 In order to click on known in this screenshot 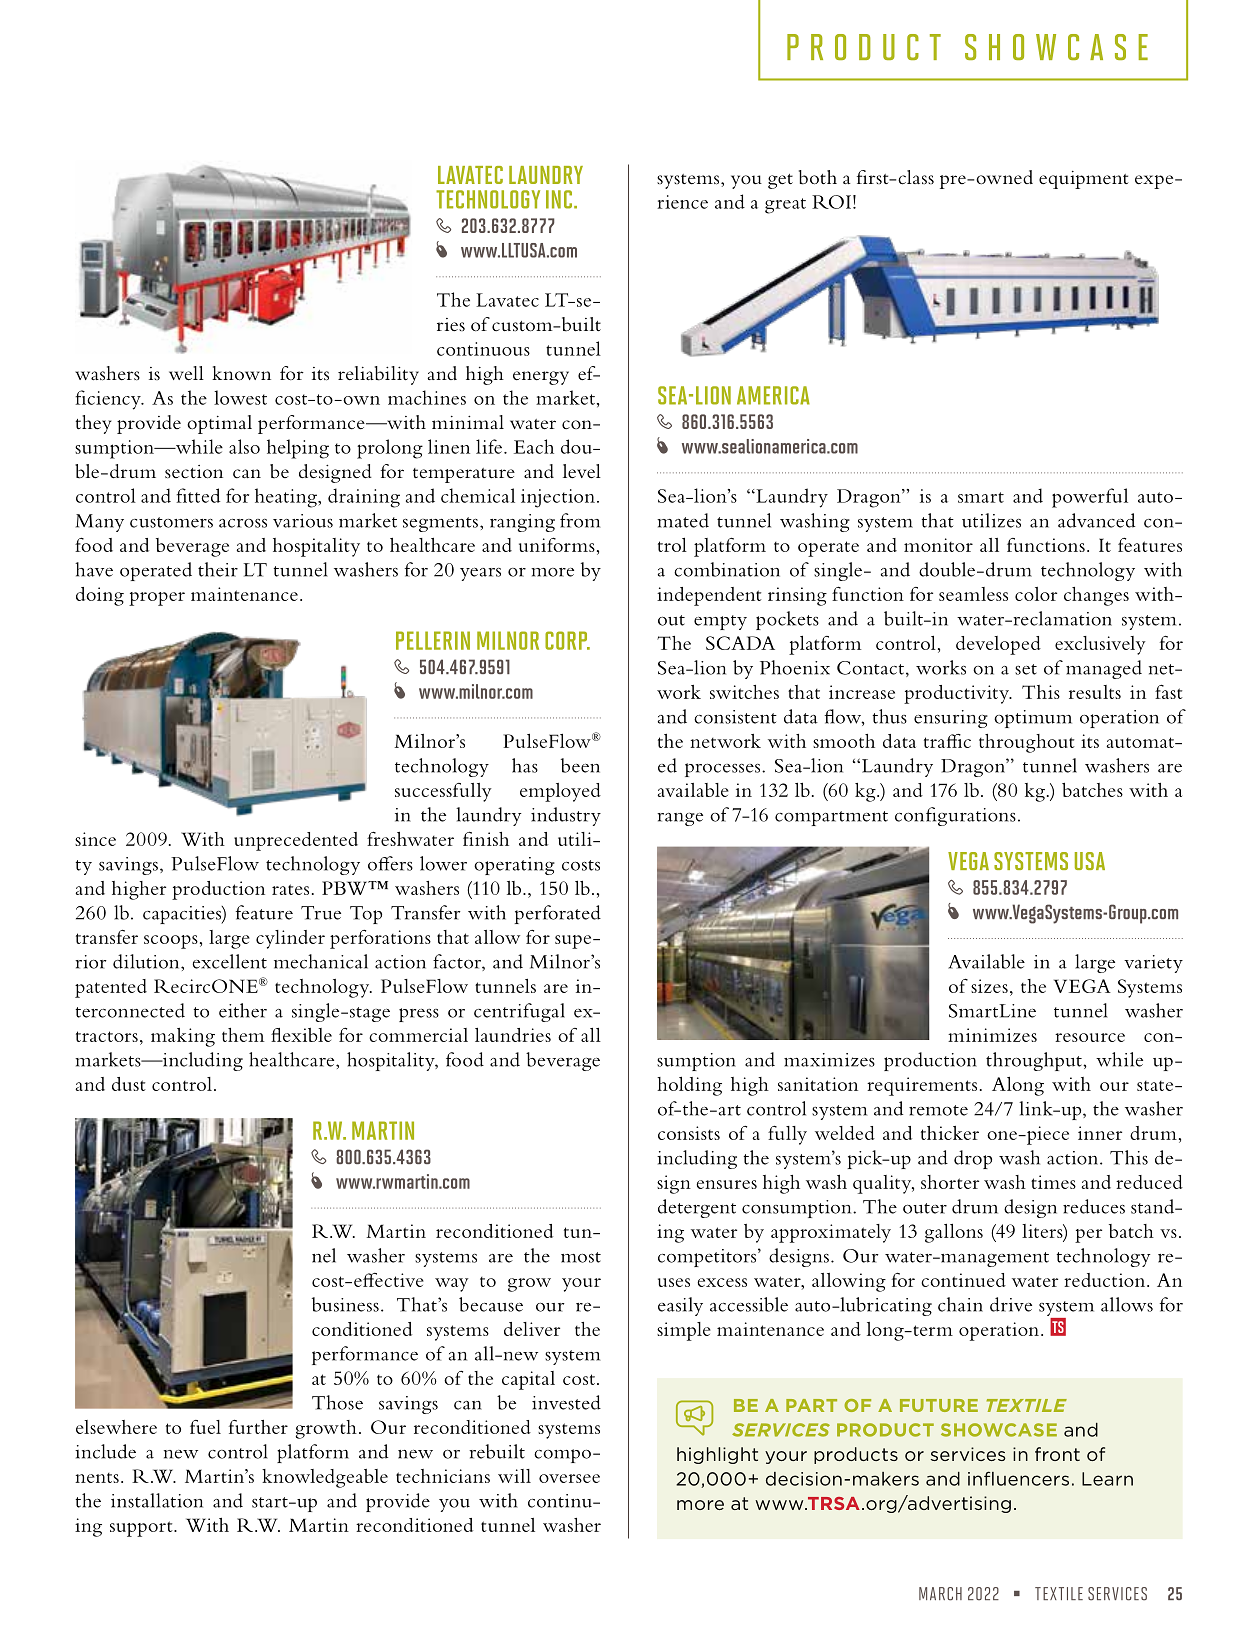, I will do `click(241, 373)`.
